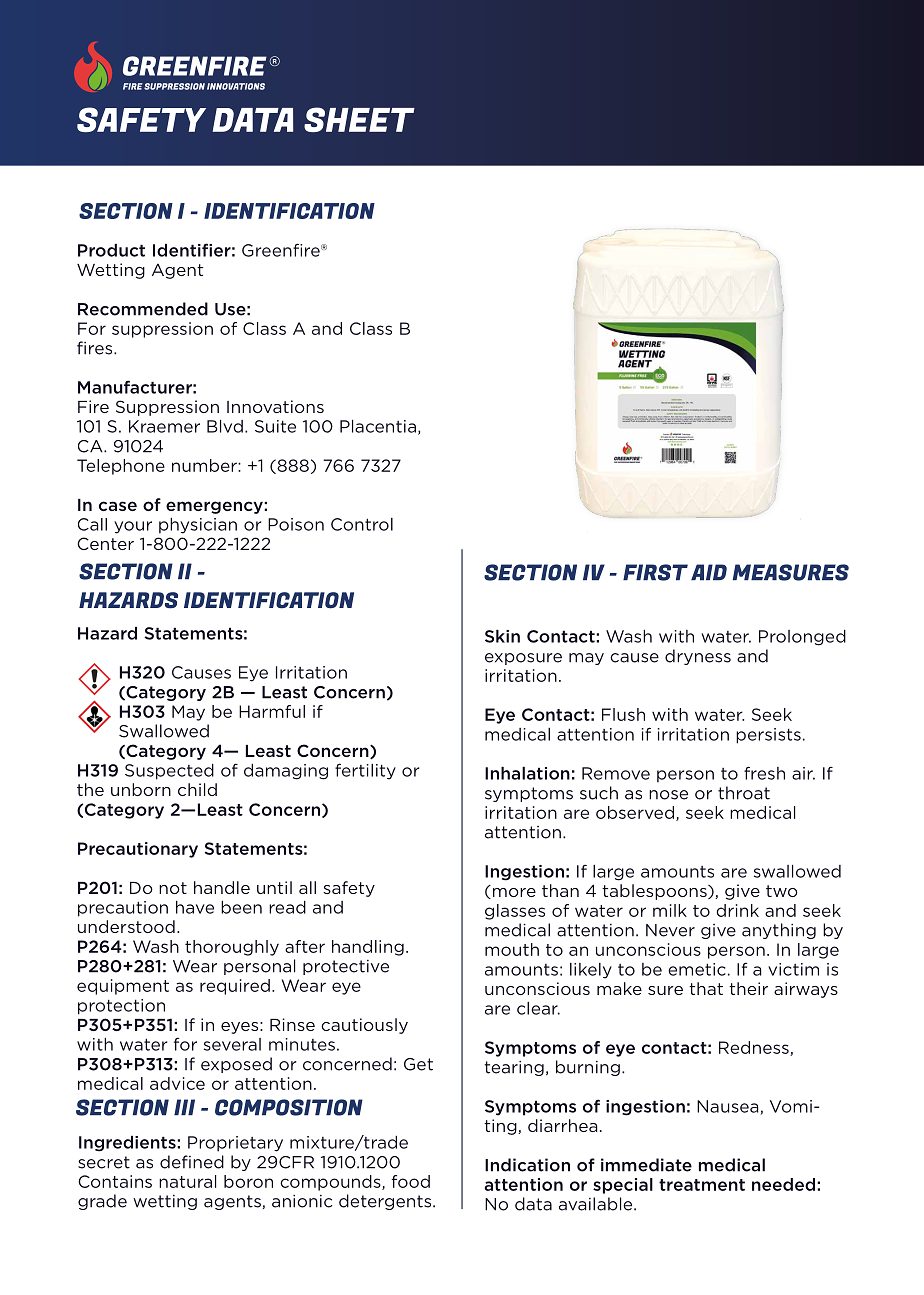 This screenshot has height=1295, width=924. I want to click on natural, so click(187, 1181).
